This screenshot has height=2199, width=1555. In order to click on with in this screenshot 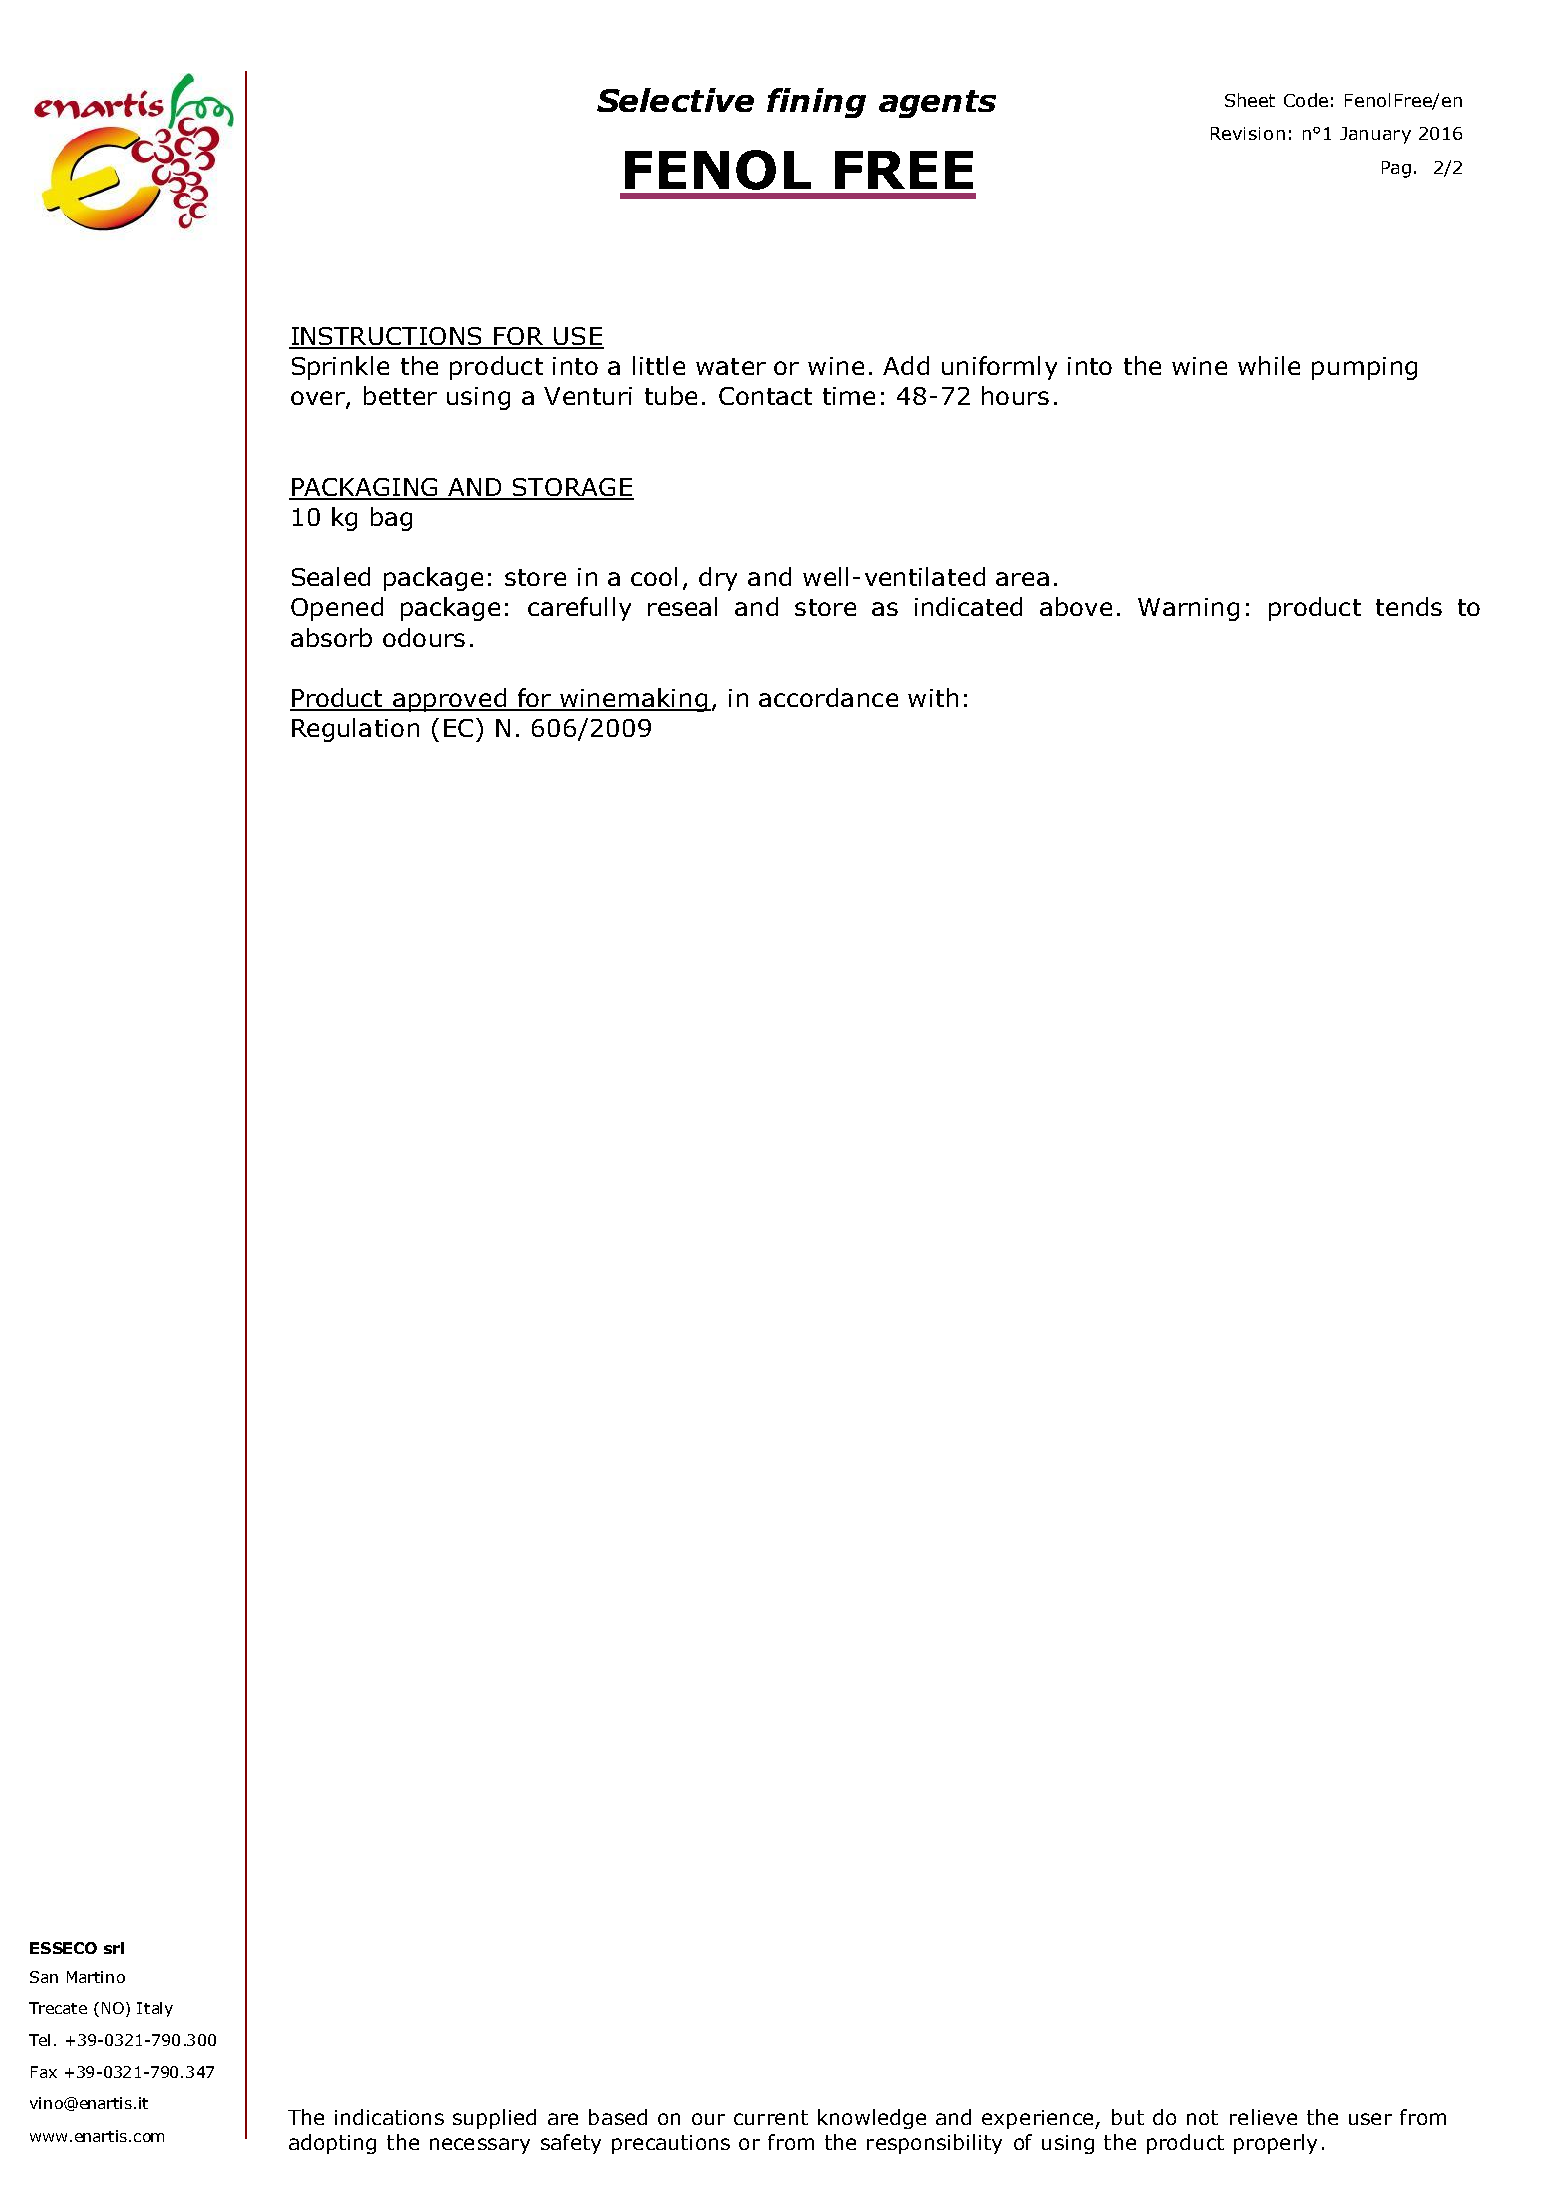, I will do `click(933, 697)`.
